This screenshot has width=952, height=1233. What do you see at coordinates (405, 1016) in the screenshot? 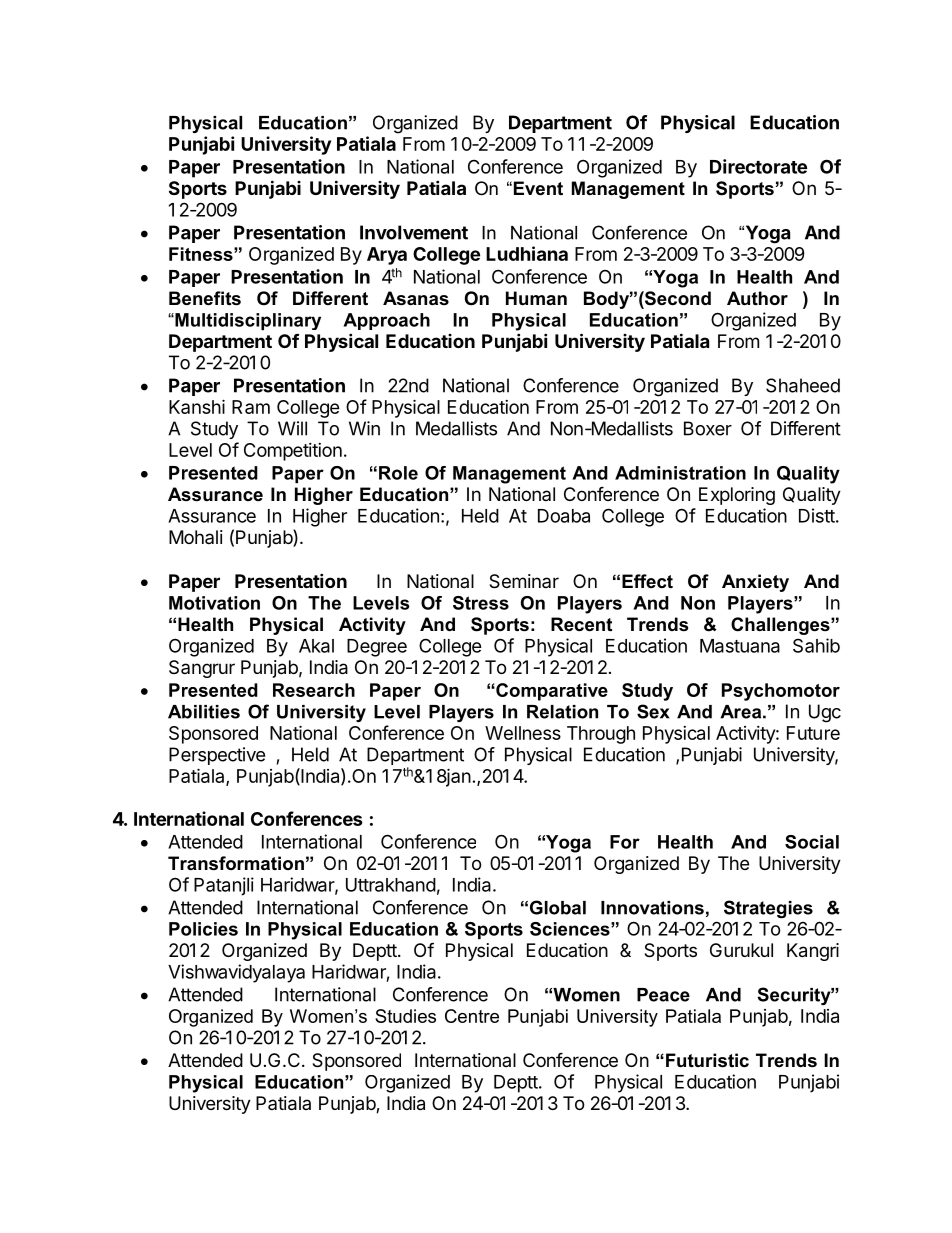
I see `Studies` at bounding box center [405, 1016].
